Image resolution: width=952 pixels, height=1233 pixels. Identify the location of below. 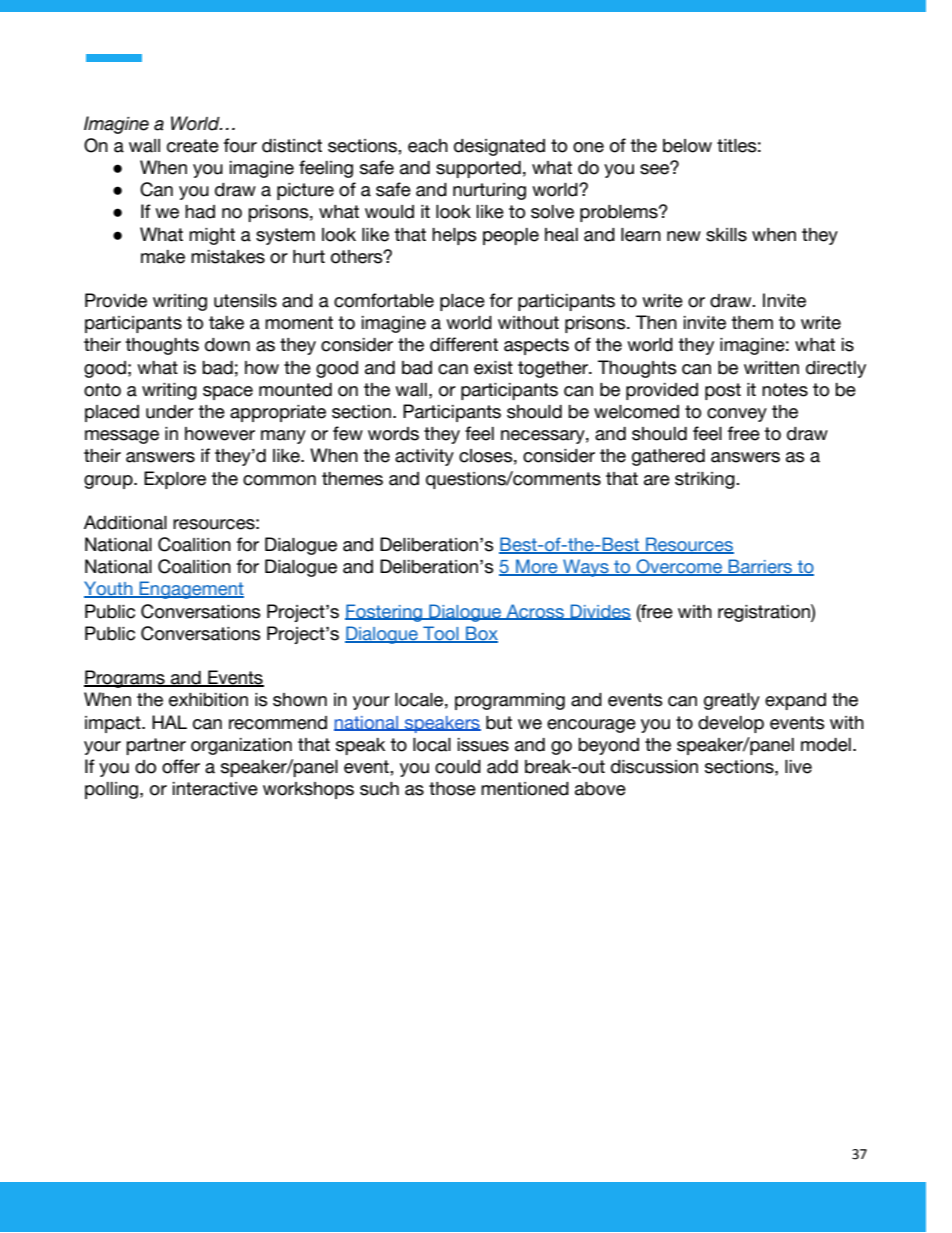
(687, 146).
